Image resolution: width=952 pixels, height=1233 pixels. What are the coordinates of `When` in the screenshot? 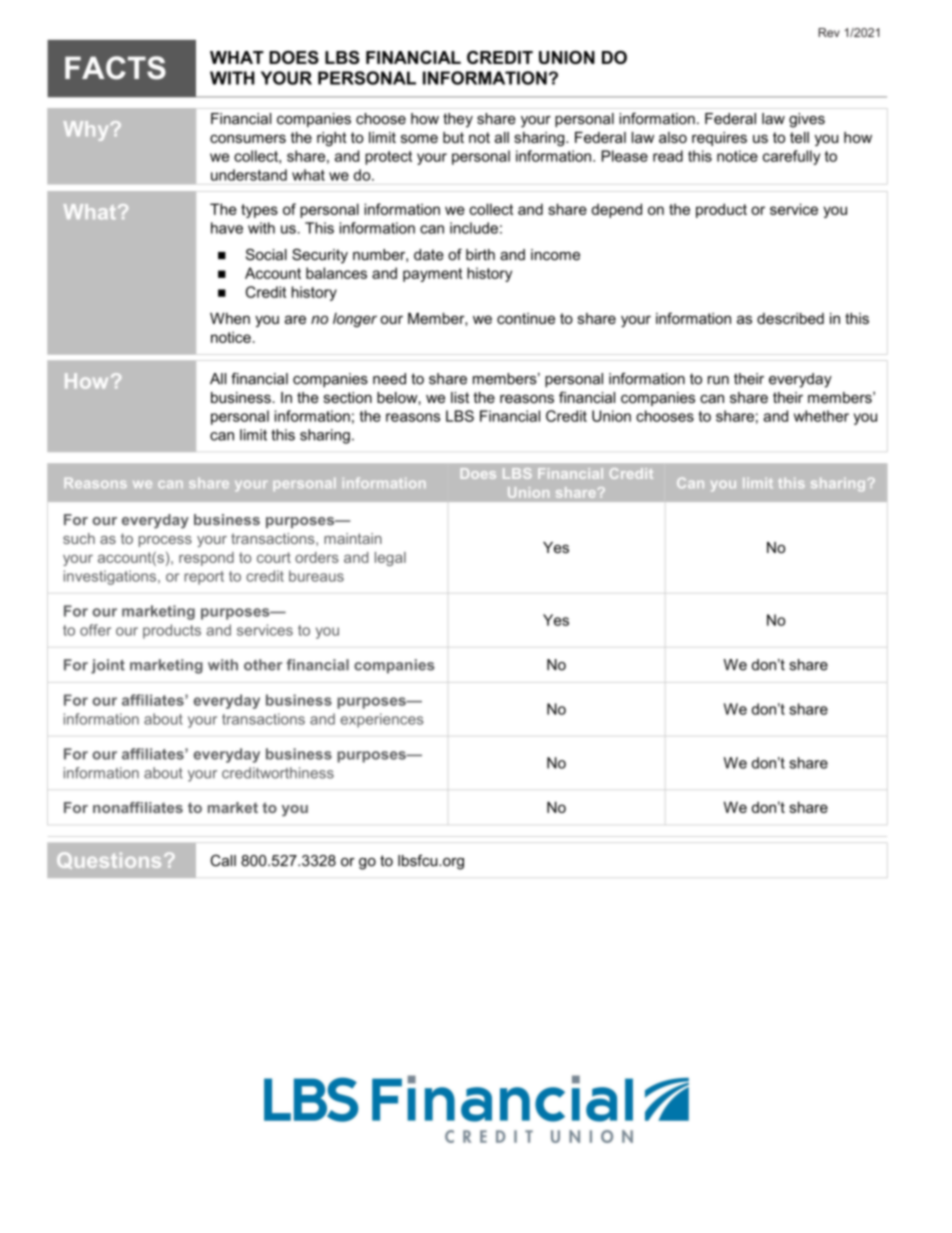 It's located at (230, 318).
